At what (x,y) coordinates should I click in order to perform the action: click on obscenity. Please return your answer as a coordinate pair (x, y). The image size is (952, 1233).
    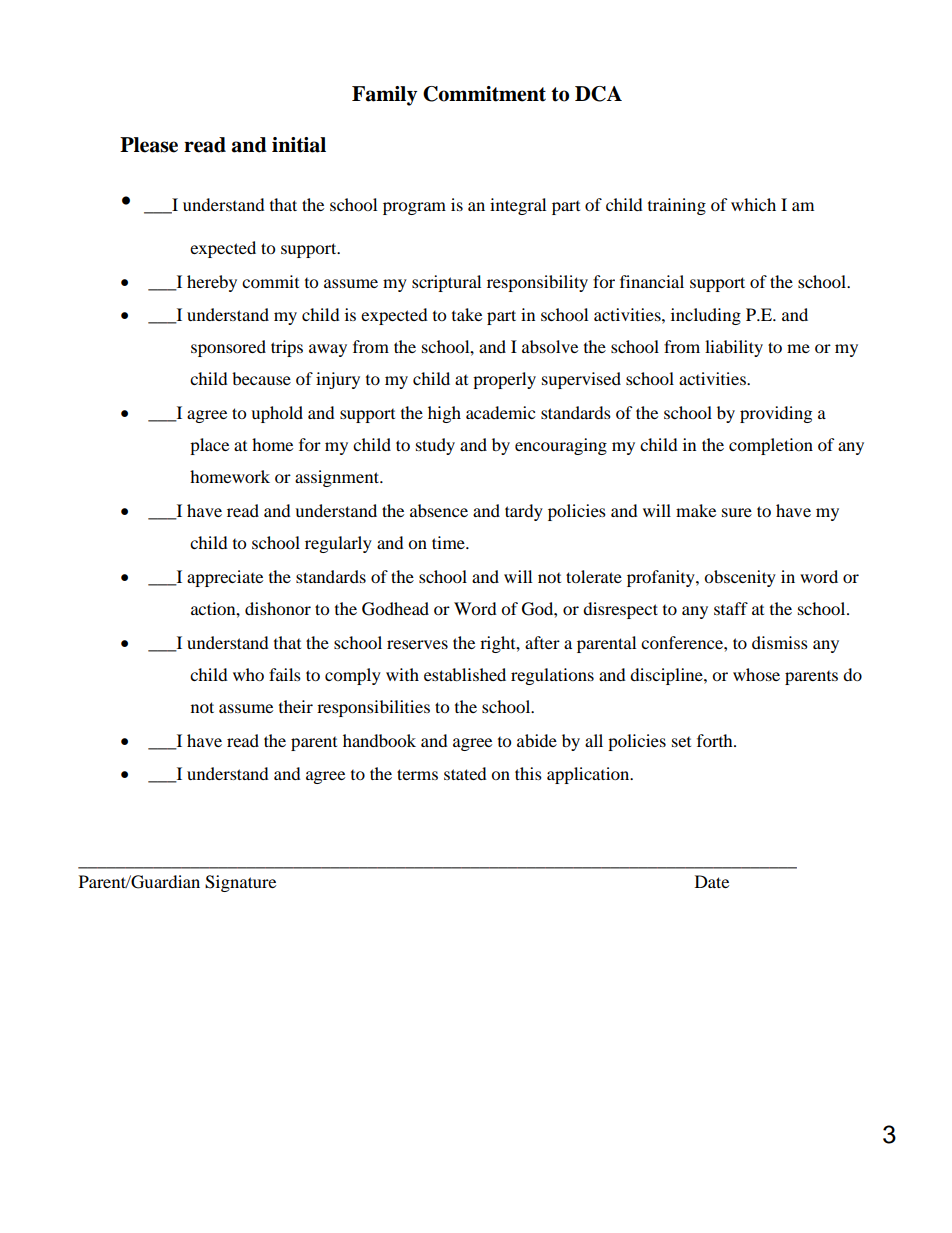
    Looking at the image, I should click on (740, 578).
